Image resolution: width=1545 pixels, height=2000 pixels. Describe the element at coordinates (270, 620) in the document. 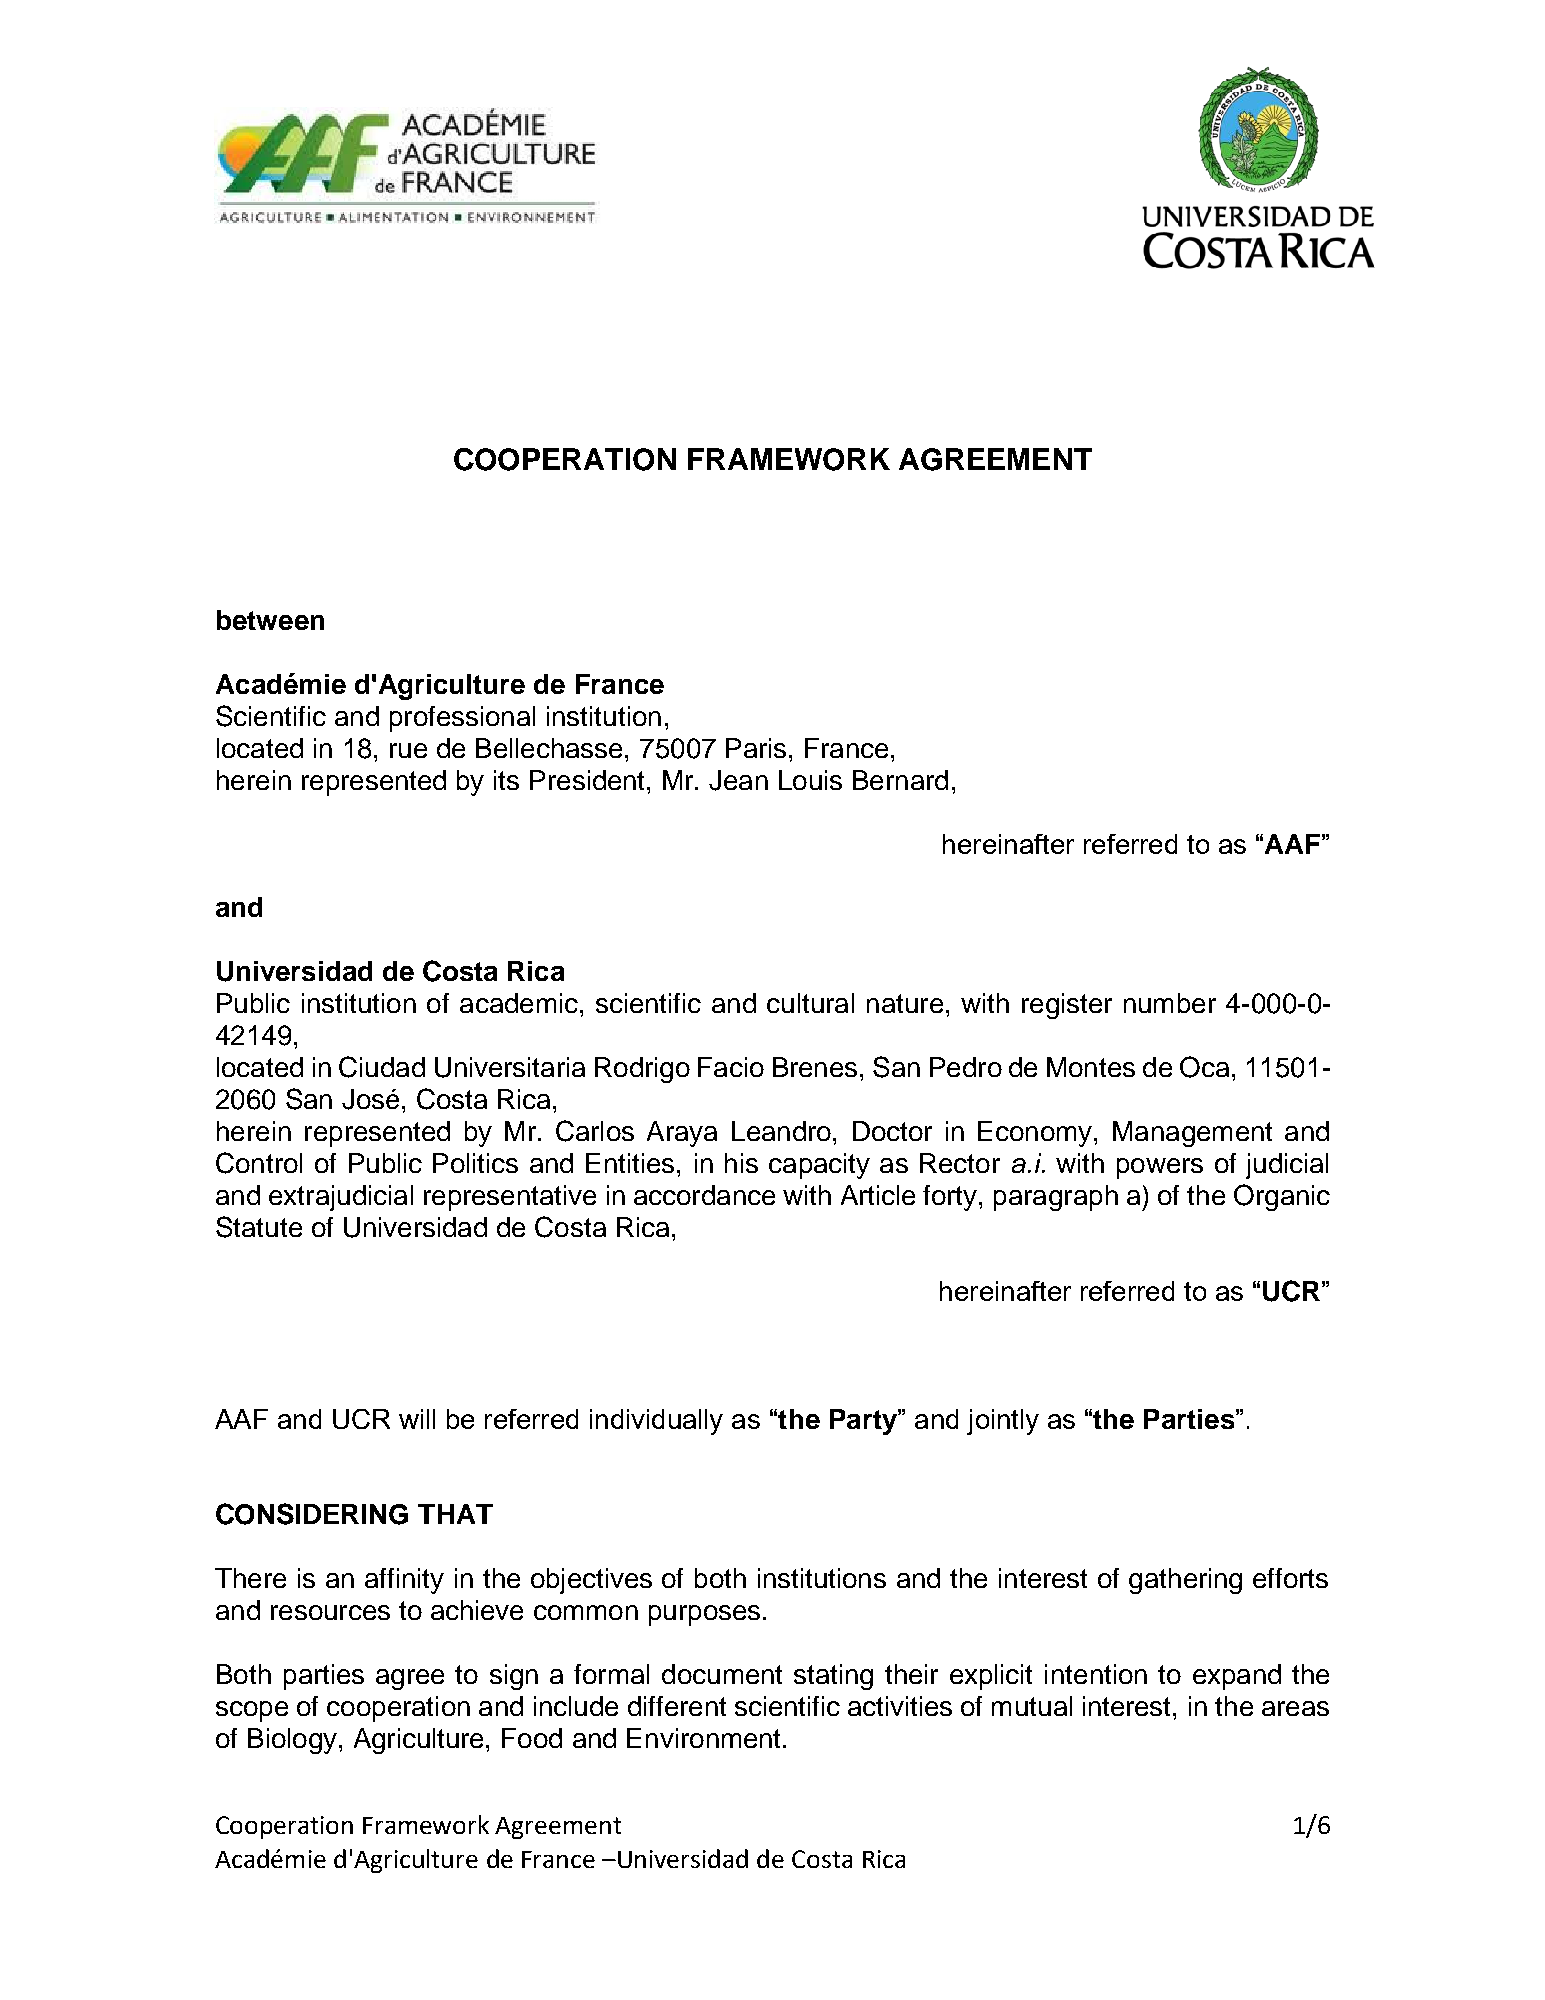

I see `between` at that location.
